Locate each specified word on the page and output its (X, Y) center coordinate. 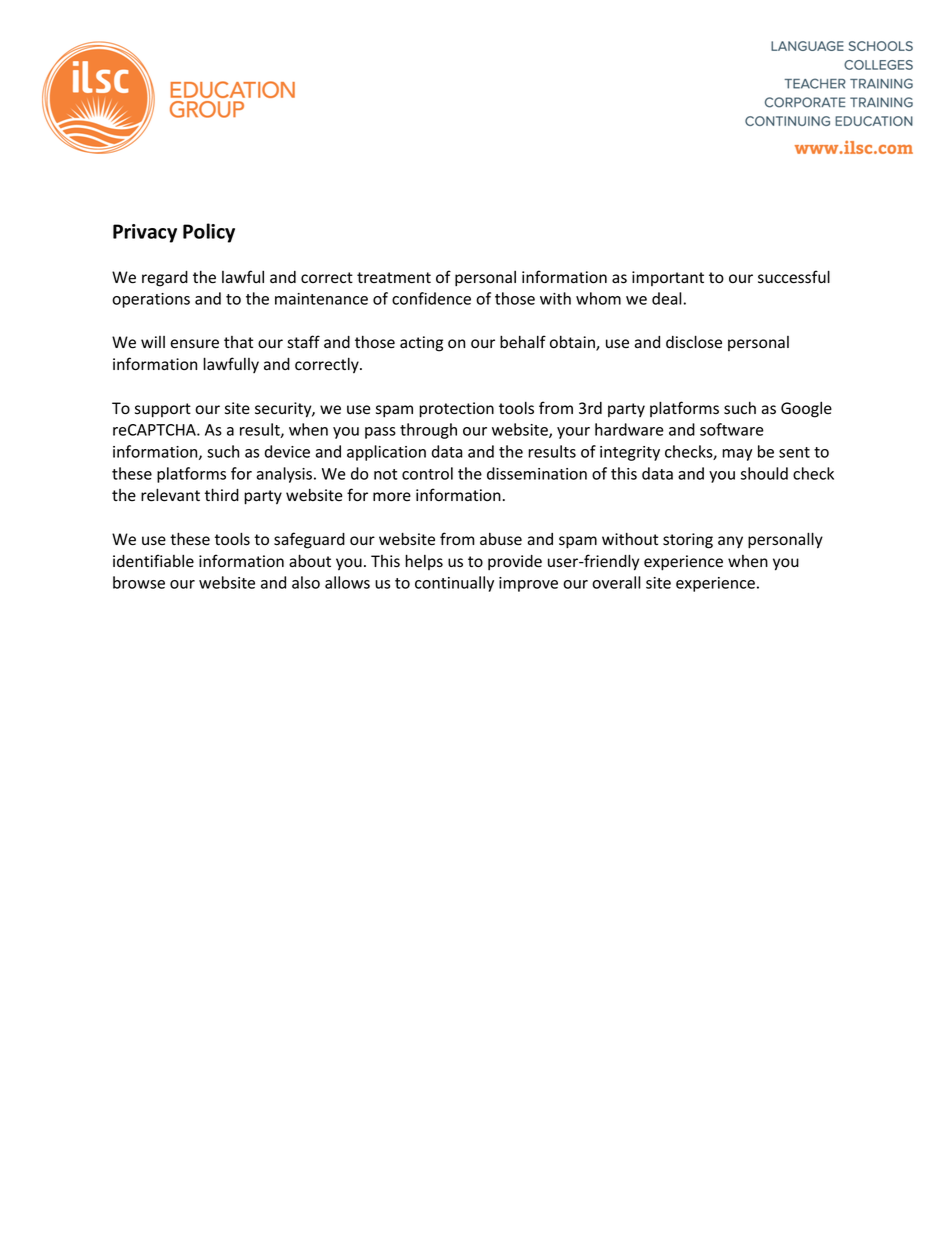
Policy (209, 233)
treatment (394, 278)
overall (616, 582)
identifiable (153, 561)
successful (794, 277)
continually (454, 584)
